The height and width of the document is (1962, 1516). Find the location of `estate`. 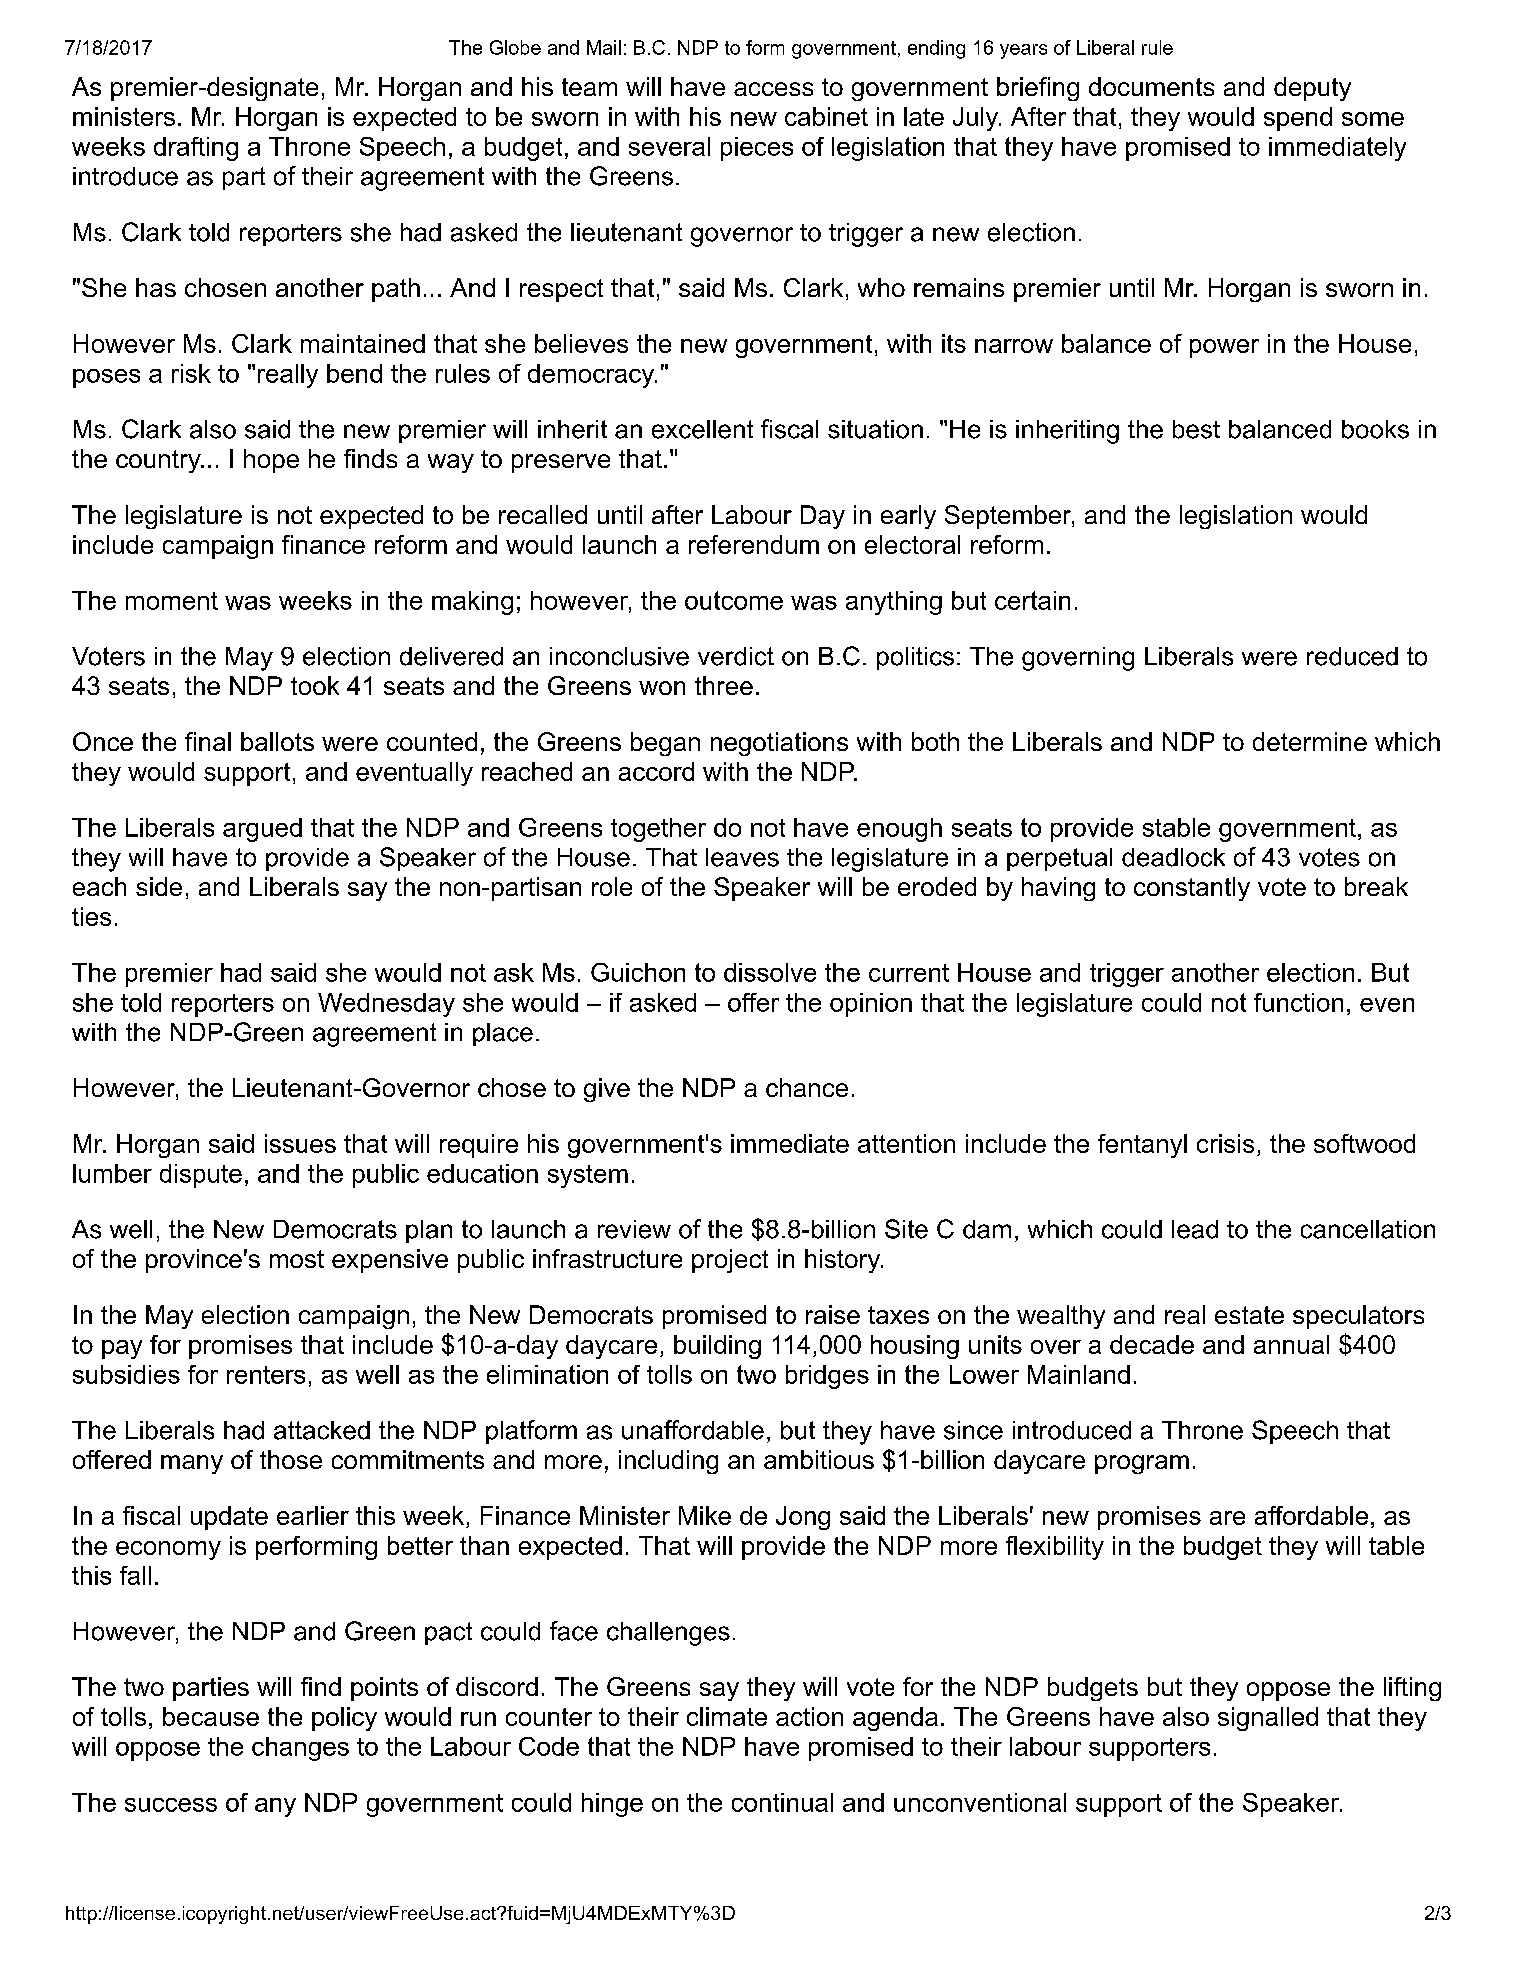

estate is located at coordinates (1249, 1315).
